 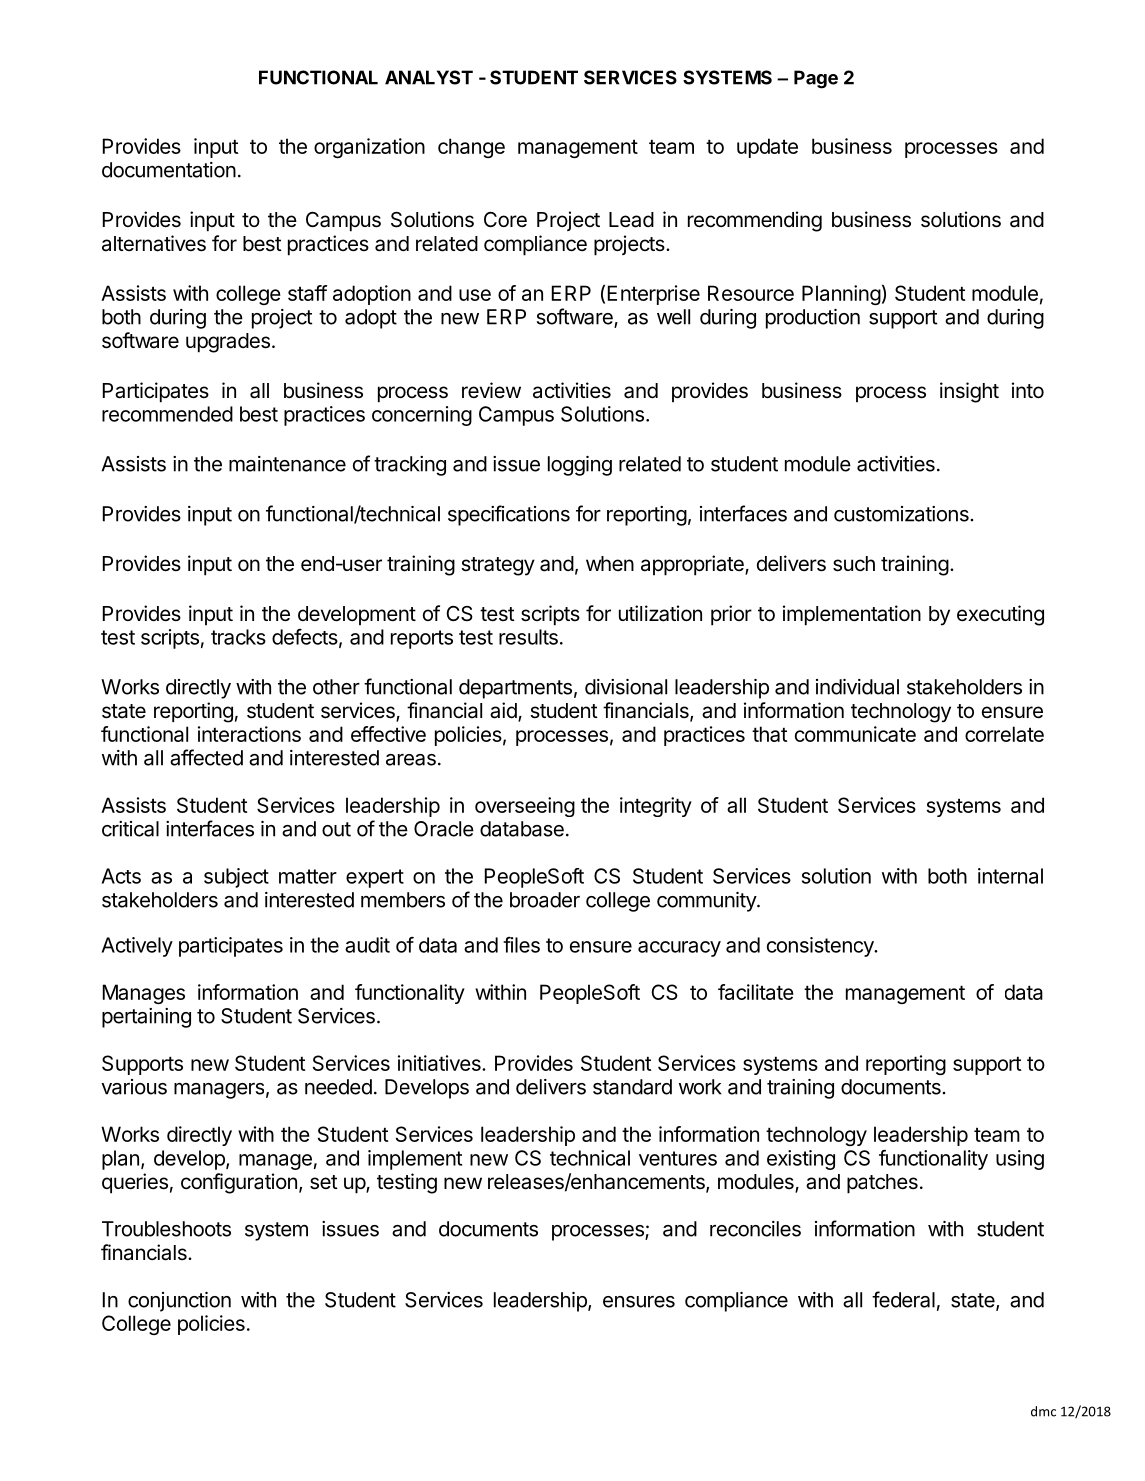 What do you see at coordinates (169, 170) in the screenshot?
I see `documentation` at bounding box center [169, 170].
